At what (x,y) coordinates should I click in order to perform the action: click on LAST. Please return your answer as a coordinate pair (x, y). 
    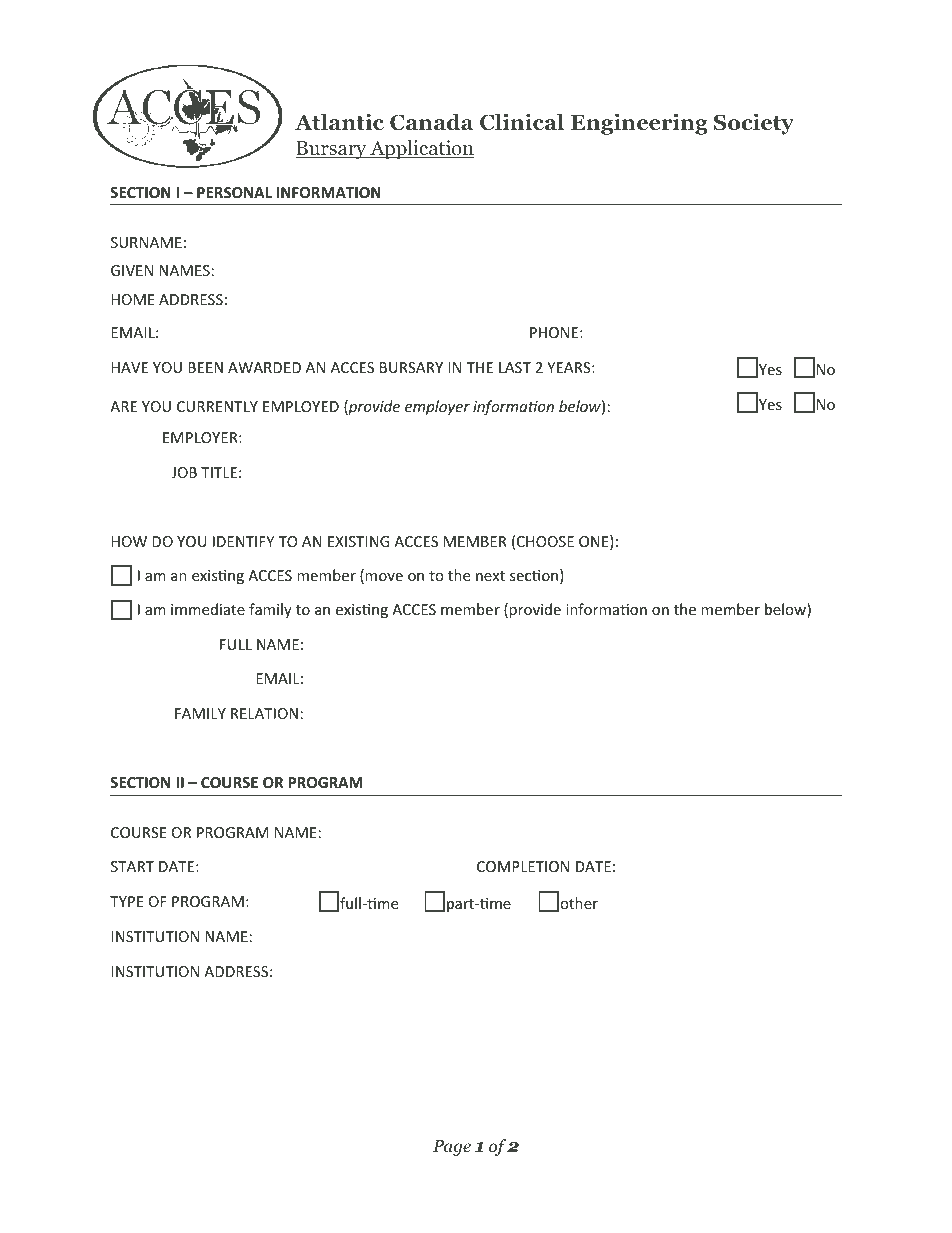
    Looking at the image, I should click on (515, 367).
